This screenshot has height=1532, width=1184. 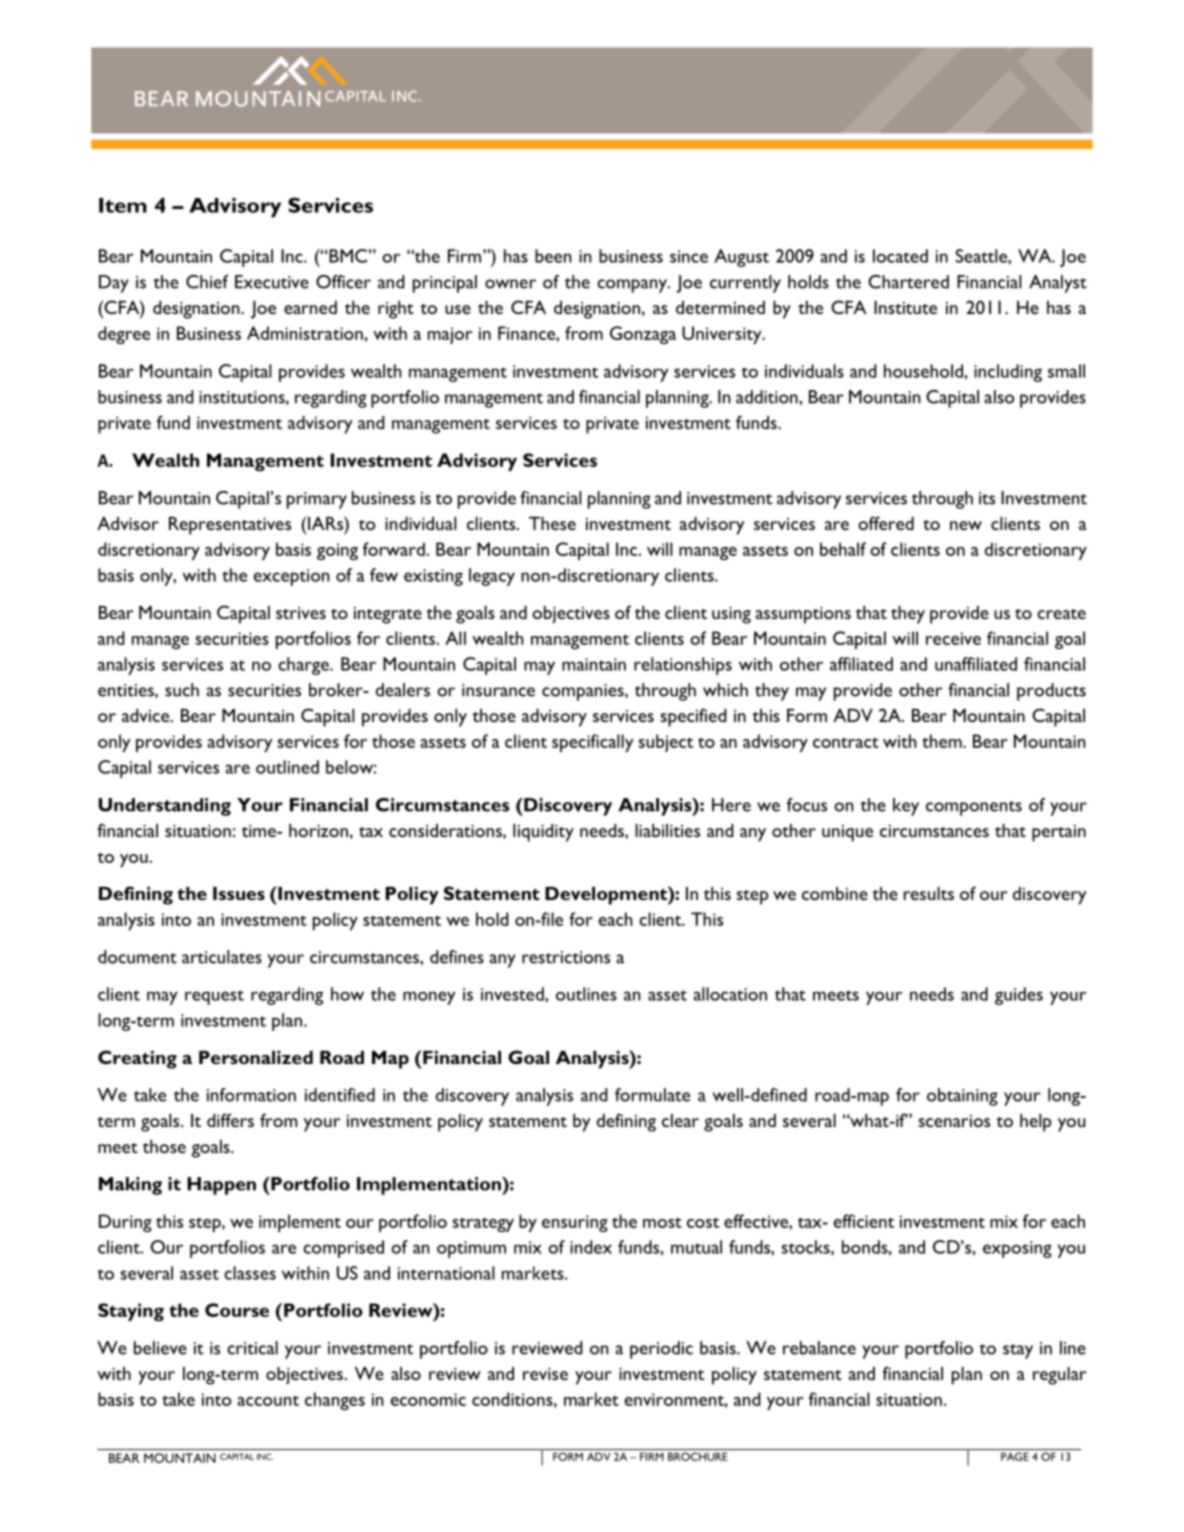 What do you see at coordinates (900, 256) in the screenshot?
I see `located` at bounding box center [900, 256].
